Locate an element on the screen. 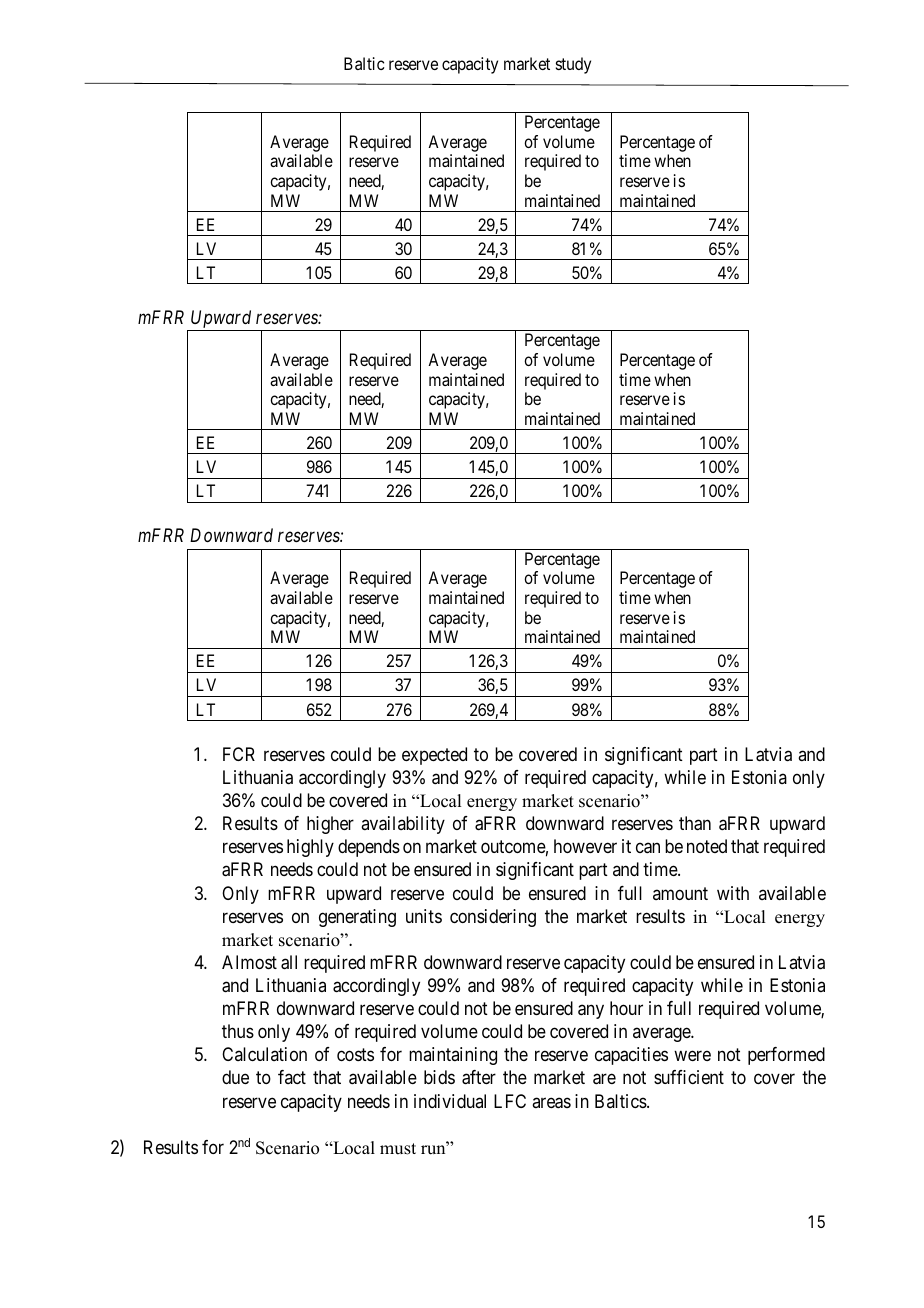  fact is located at coordinates (292, 1077).
